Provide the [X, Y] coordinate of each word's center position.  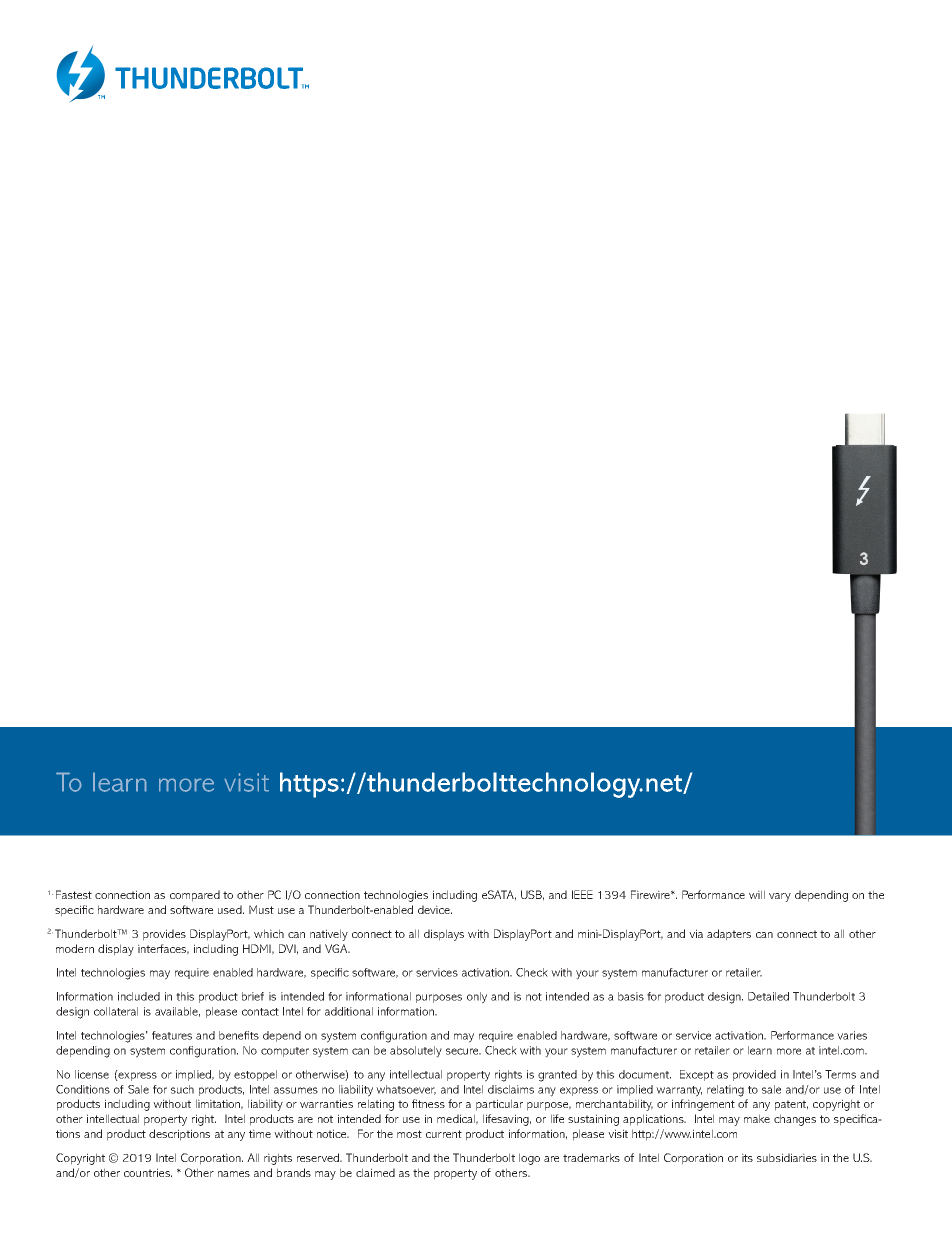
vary [780, 897]
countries [148, 1172]
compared [195, 896]
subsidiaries [787, 1157]
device [435, 909]
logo [529, 1159]
